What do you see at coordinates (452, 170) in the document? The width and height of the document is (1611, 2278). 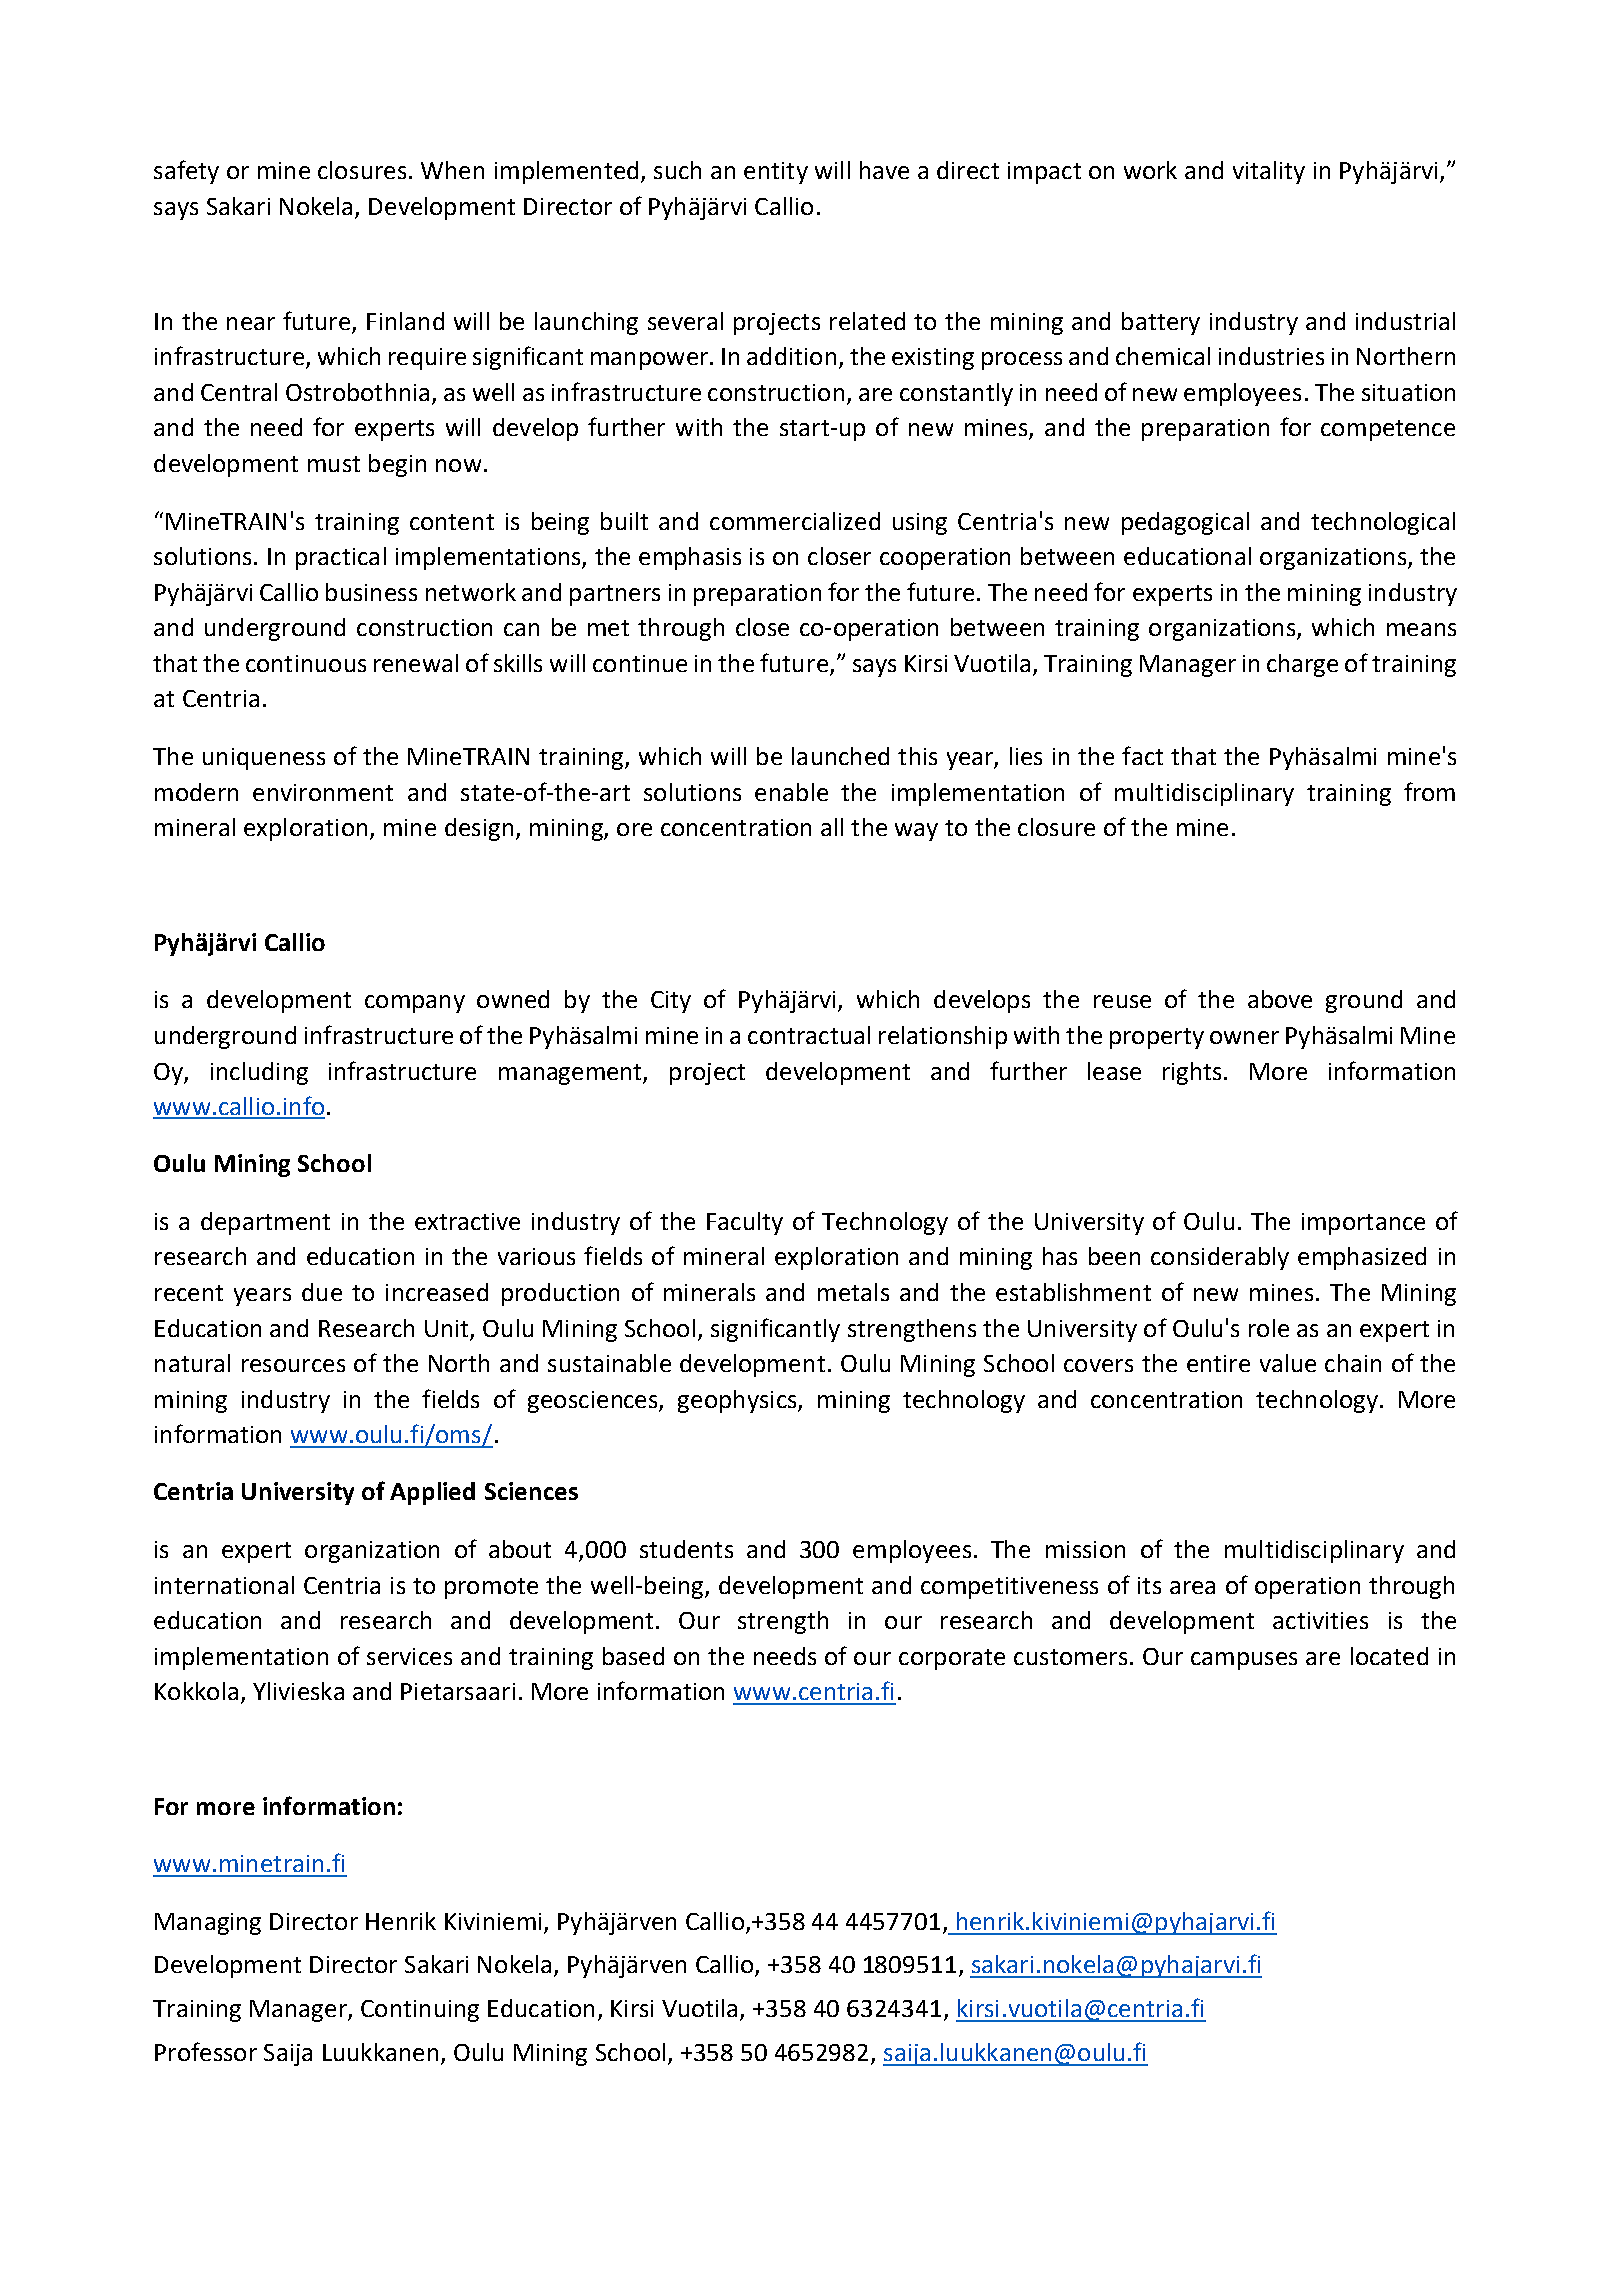 I see `When` at bounding box center [452, 170].
